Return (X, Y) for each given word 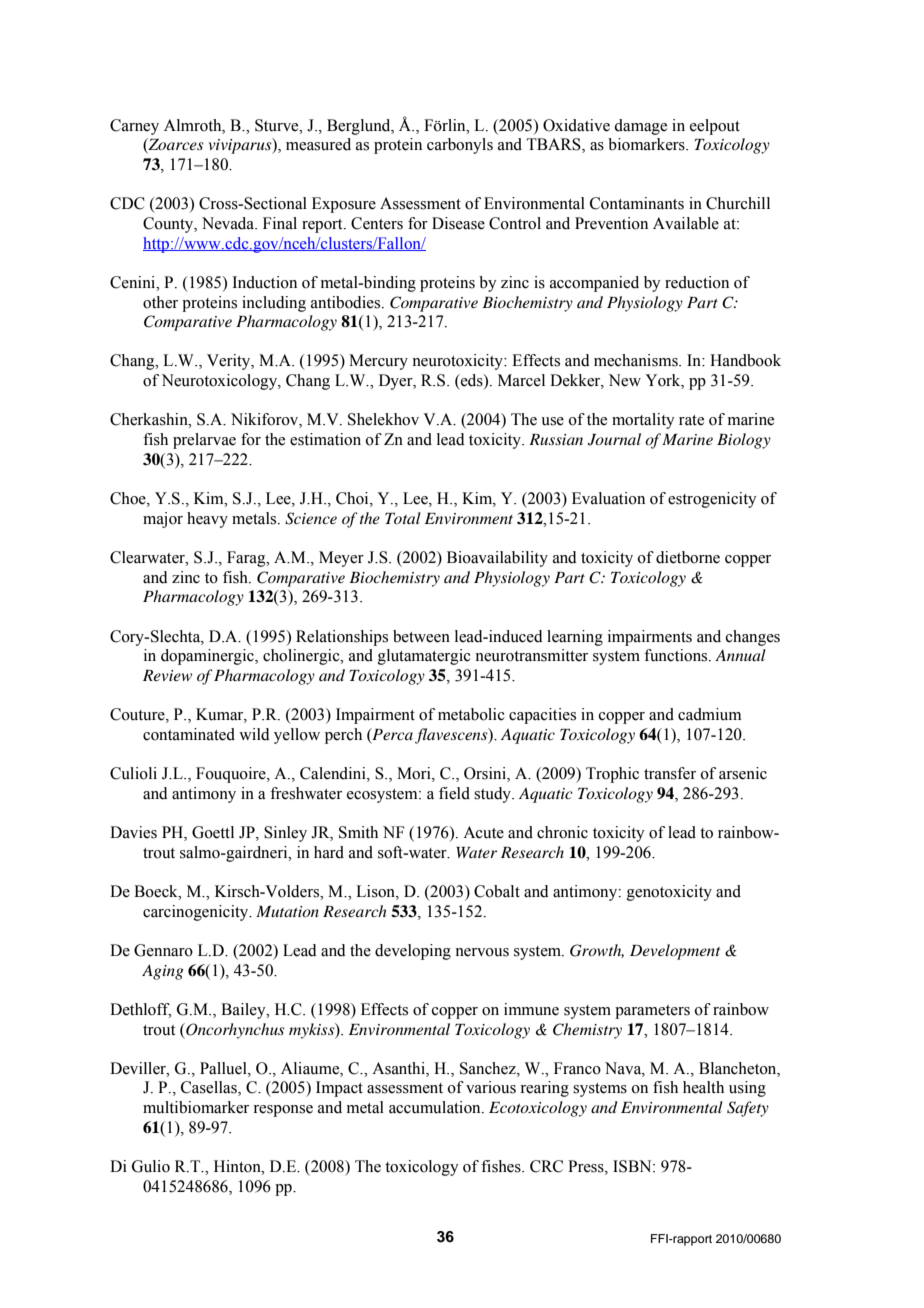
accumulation (436, 1107)
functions (677, 655)
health (703, 1087)
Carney (134, 127)
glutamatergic (424, 657)
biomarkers (647, 144)
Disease (458, 223)
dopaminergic (208, 657)
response (283, 1111)
